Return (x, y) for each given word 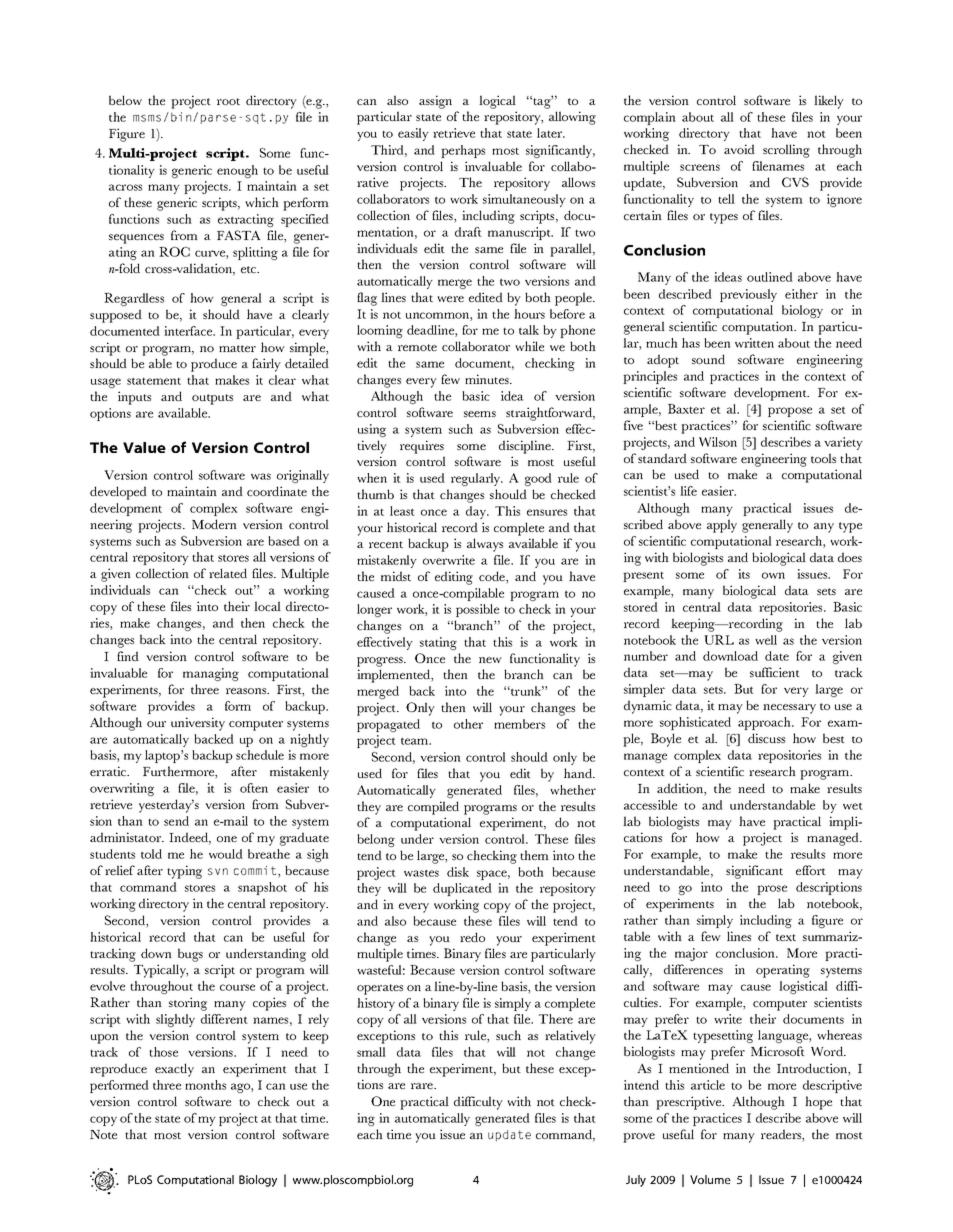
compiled (433, 808)
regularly (477, 479)
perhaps (463, 151)
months (205, 1085)
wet (853, 806)
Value (144, 447)
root (228, 101)
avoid (739, 149)
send (176, 821)
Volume (710, 1179)
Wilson (718, 442)
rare (423, 1086)
